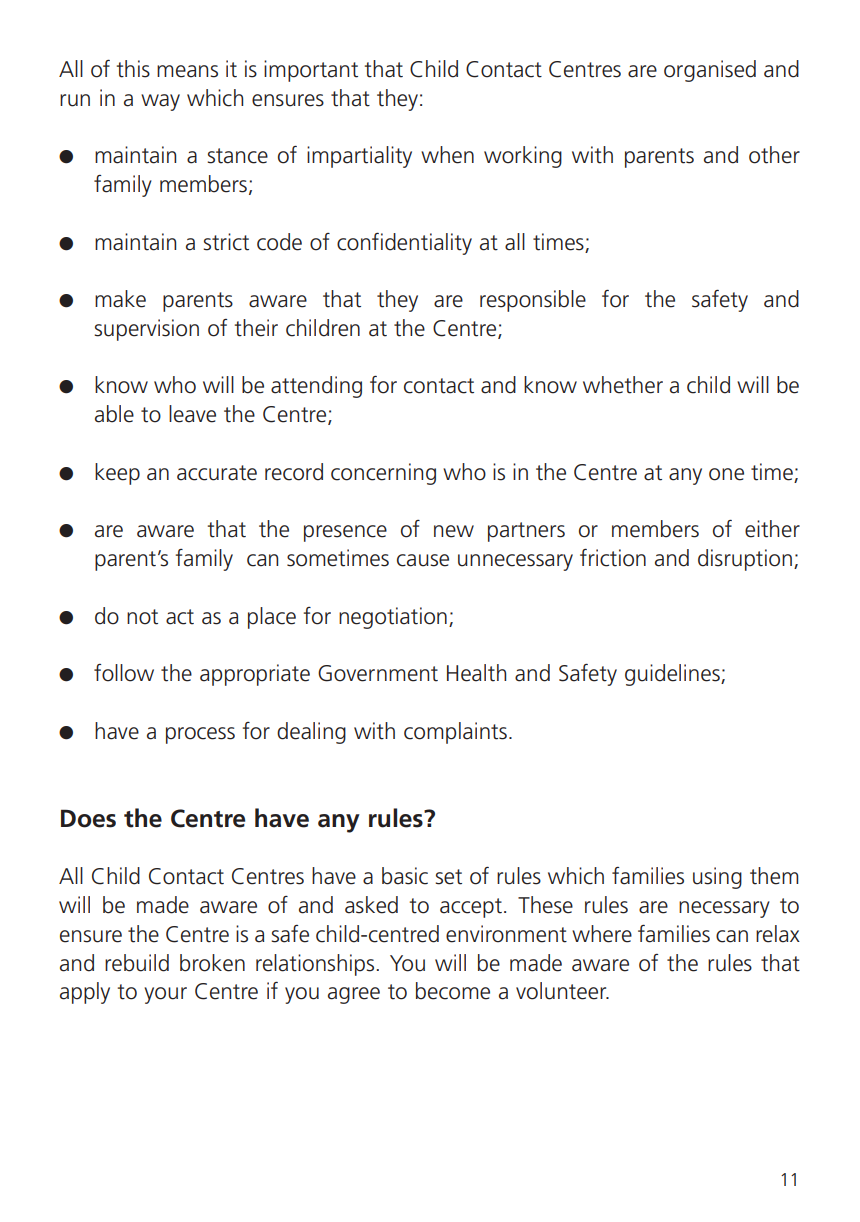 This screenshot has width=860, height=1222. I want to click on organised, so click(710, 71).
